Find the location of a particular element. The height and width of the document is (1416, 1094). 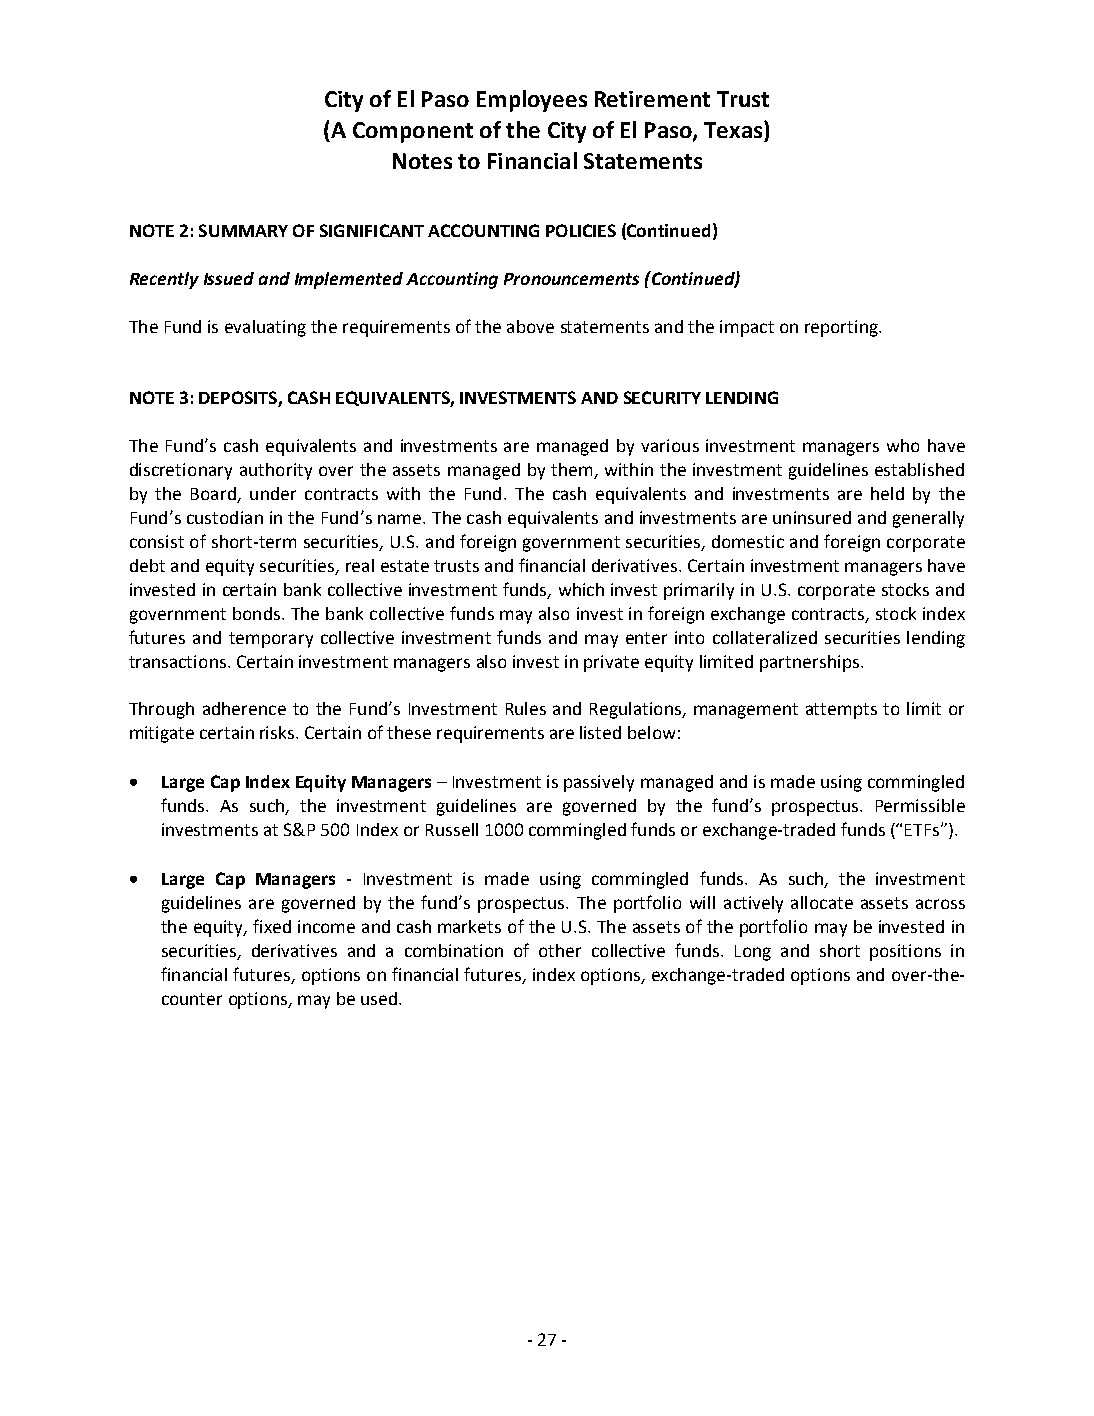

other is located at coordinates (560, 950).
